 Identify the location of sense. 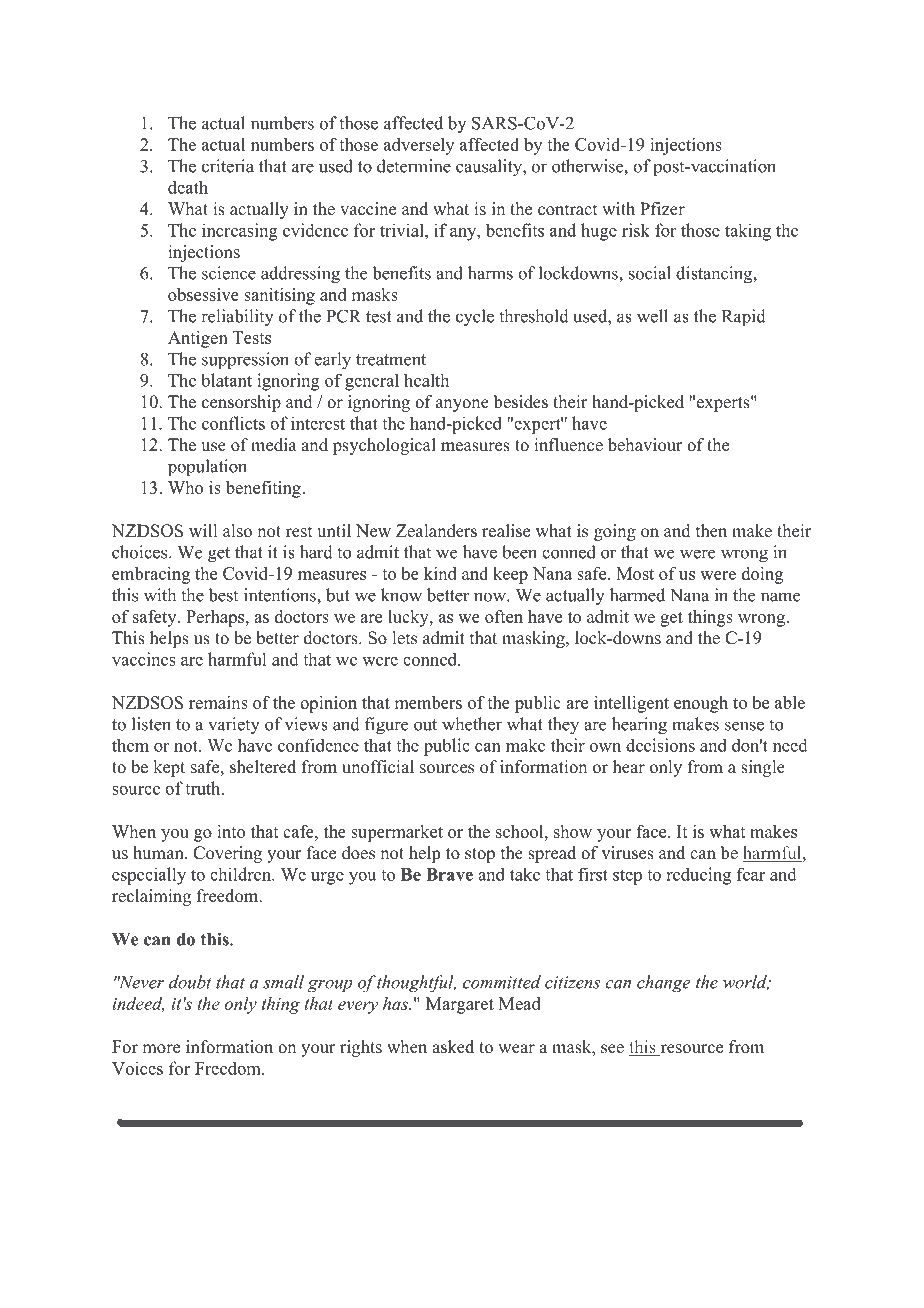
(744, 726).
